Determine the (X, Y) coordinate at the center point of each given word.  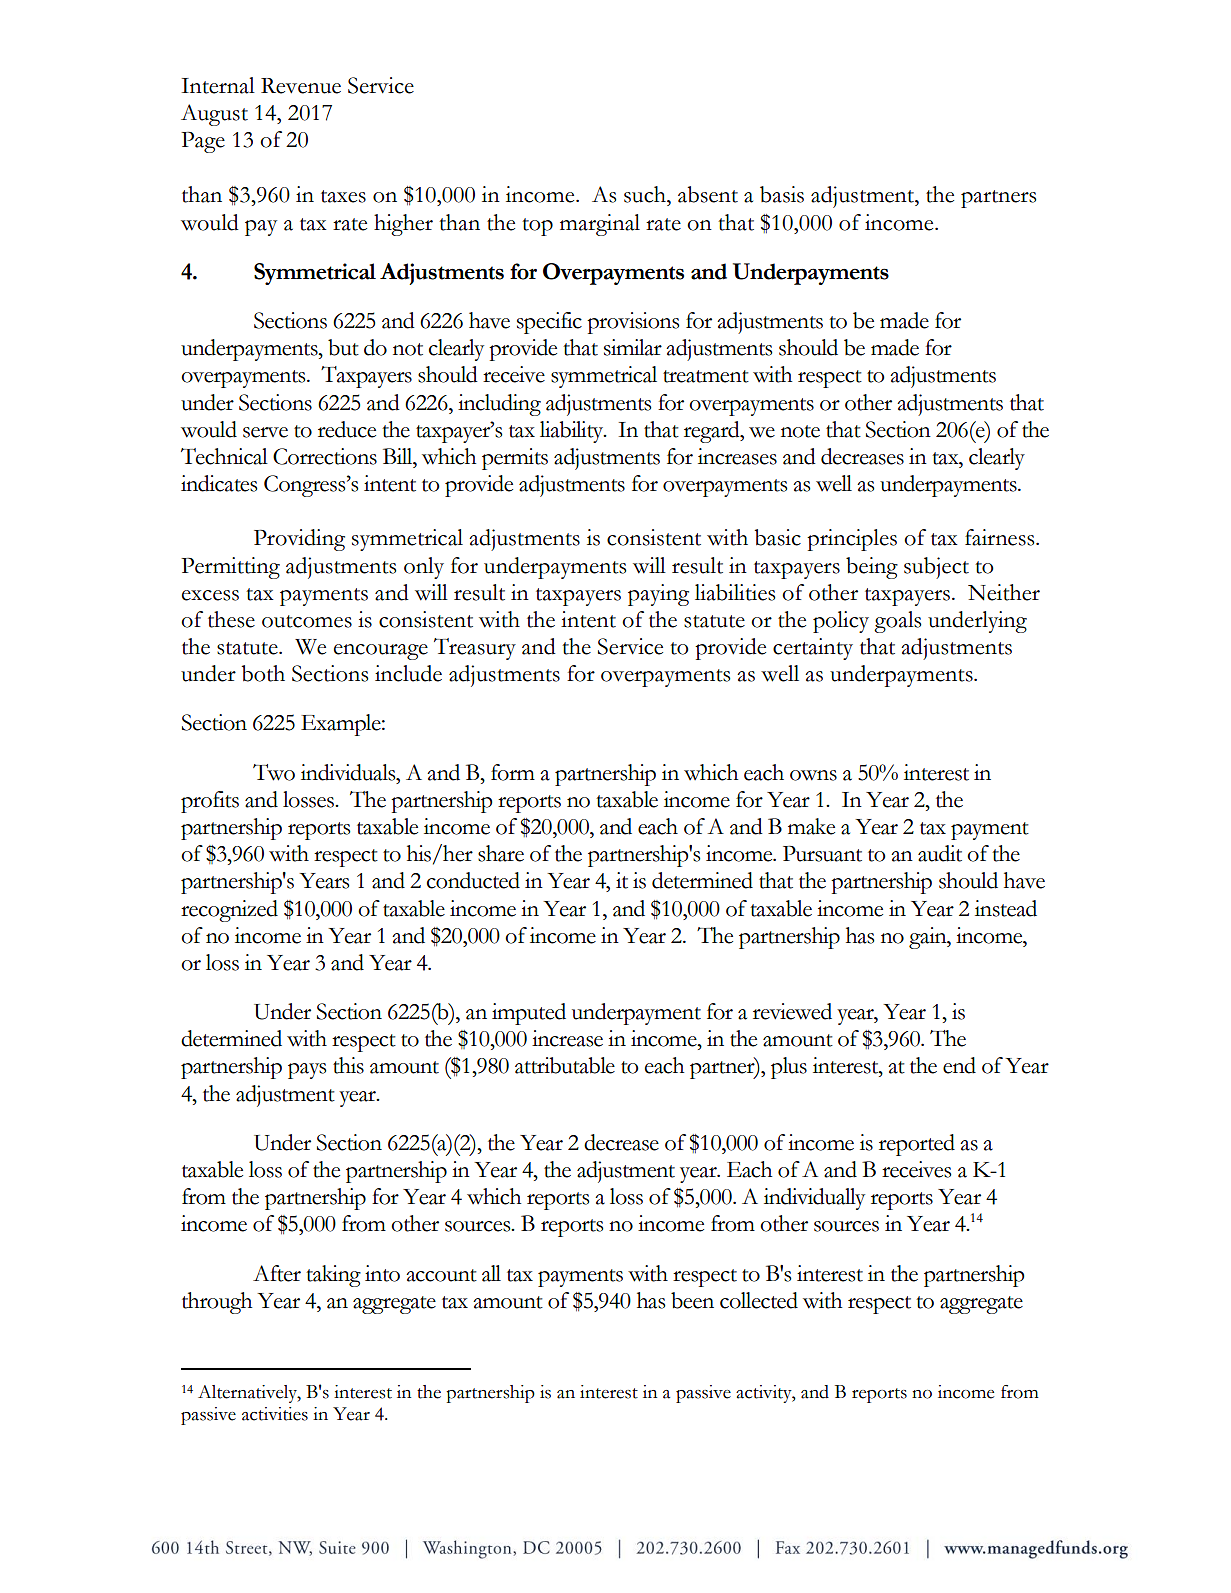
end (959, 1065)
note (800, 431)
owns (813, 775)
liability (573, 432)
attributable (565, 1065)
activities (275, 1414)
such (646, 194)
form (513, 772)
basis (782, 194)
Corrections (325, 456)
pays (307, 1071)
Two (274, 772)
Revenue (301, 86)
